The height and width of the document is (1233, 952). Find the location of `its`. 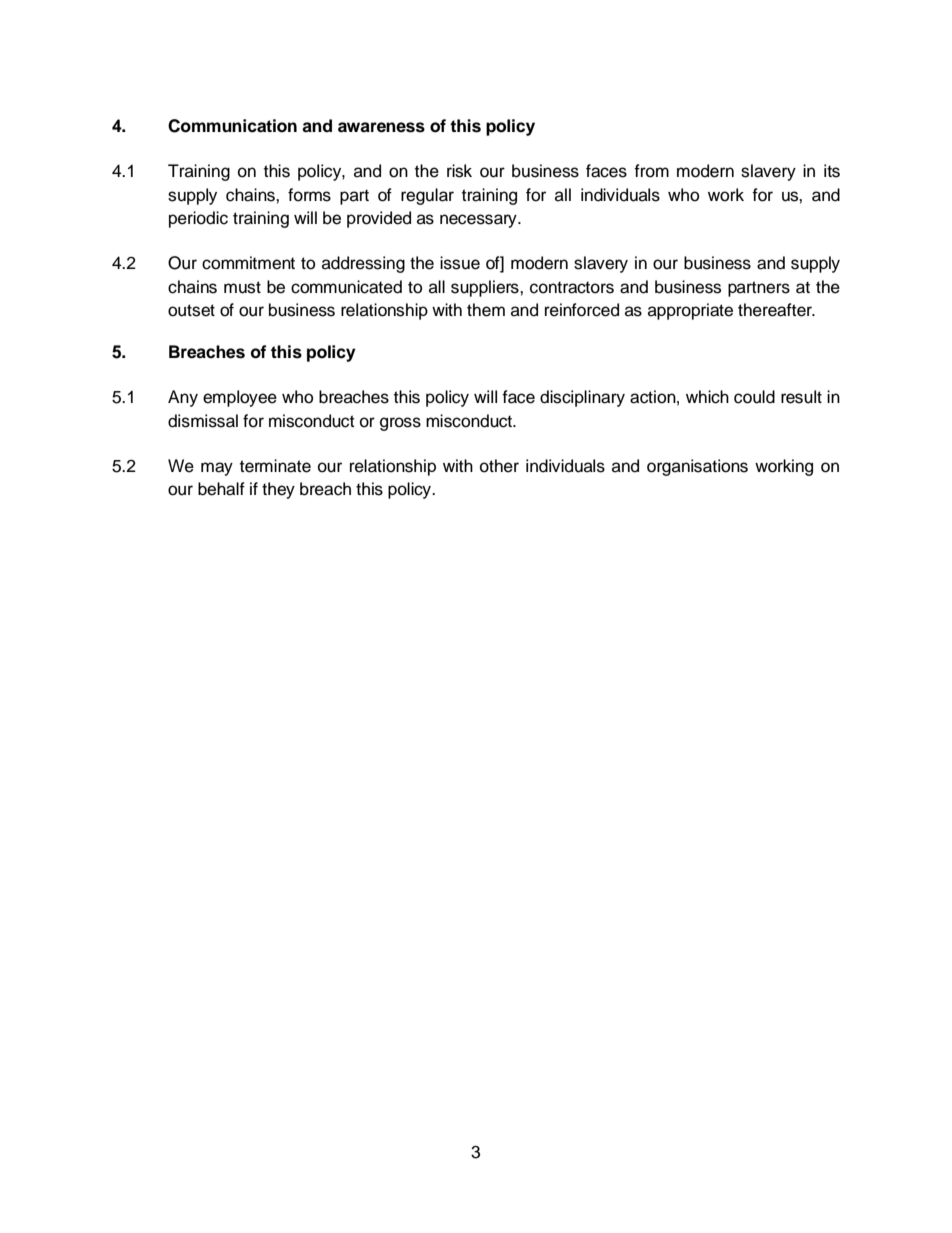

its is located at coordinates (832, 171).
